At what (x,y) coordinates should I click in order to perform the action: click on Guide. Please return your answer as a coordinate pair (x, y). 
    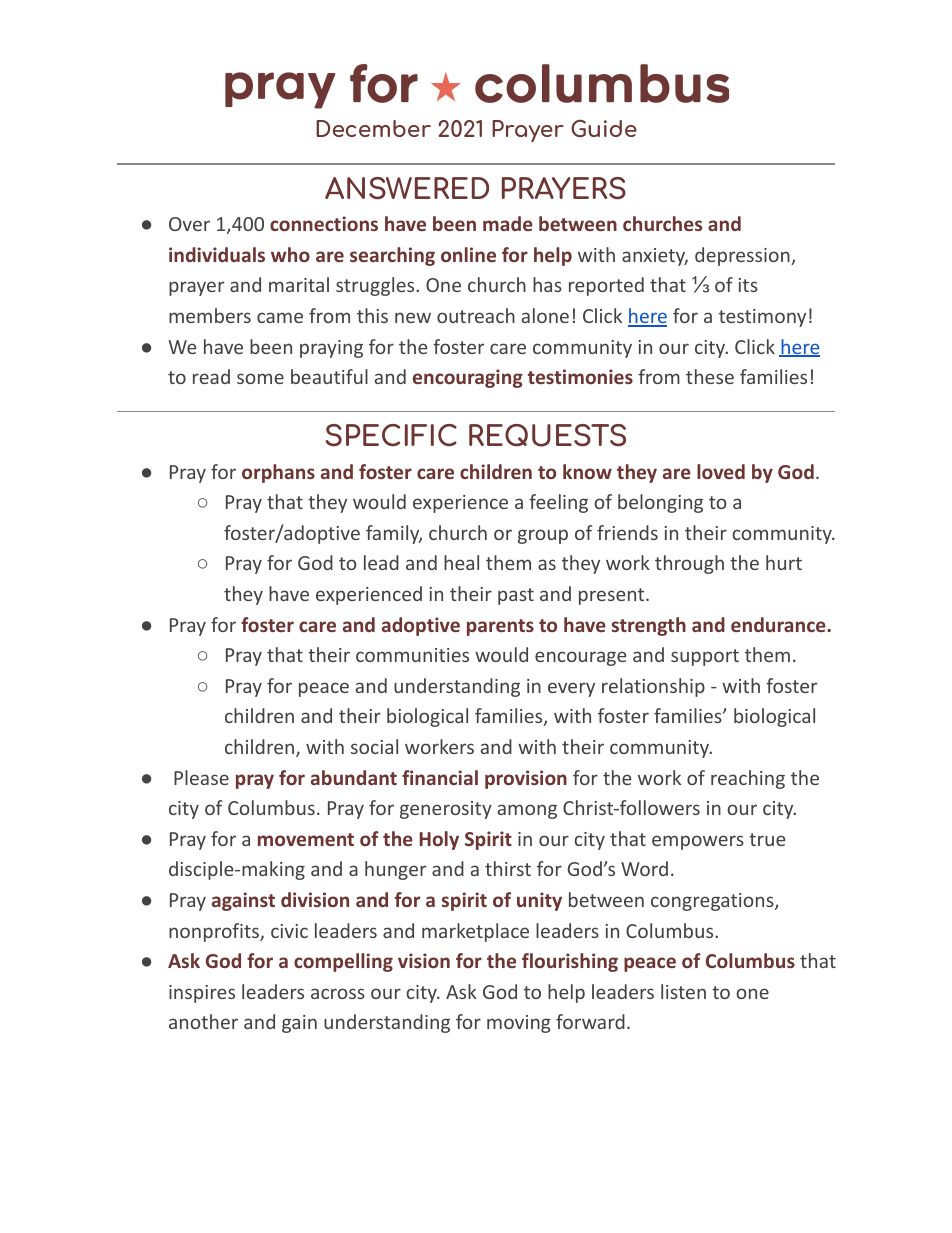
    Looking at the image, I should click on (604, 128).
